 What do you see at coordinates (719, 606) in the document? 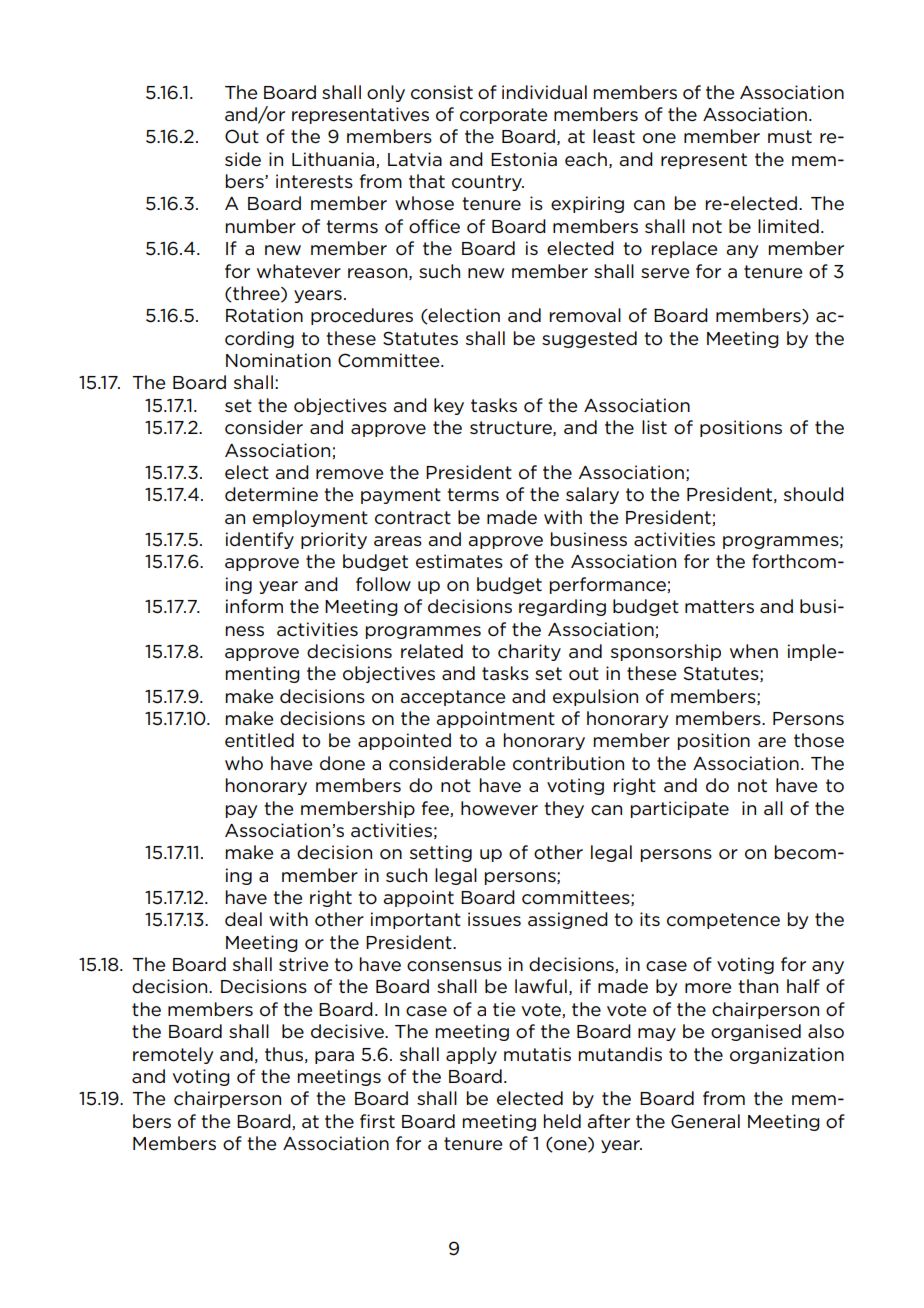
I see `matters` at bounding box center [719, 606].
